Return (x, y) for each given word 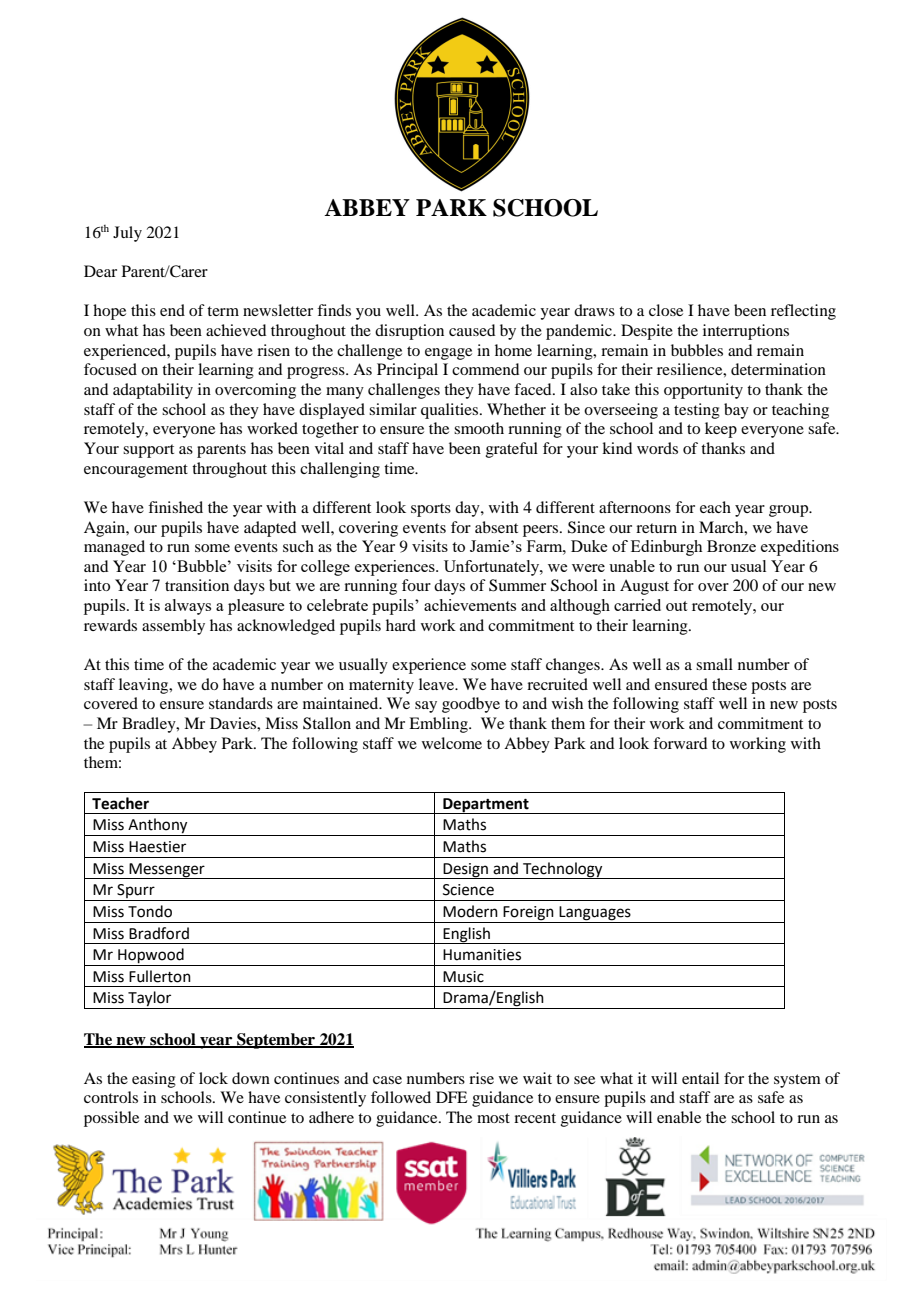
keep (721, 430)
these (729, 684)
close (666, 310)
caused (472, 330)
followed (401, 1097)
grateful (512, 450)
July (127, 234)
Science (468, 890)
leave (438, 684)
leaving (145, 686)
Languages (595, 913)
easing (154, 1080)
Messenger (167, 871)
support (148, 451)
